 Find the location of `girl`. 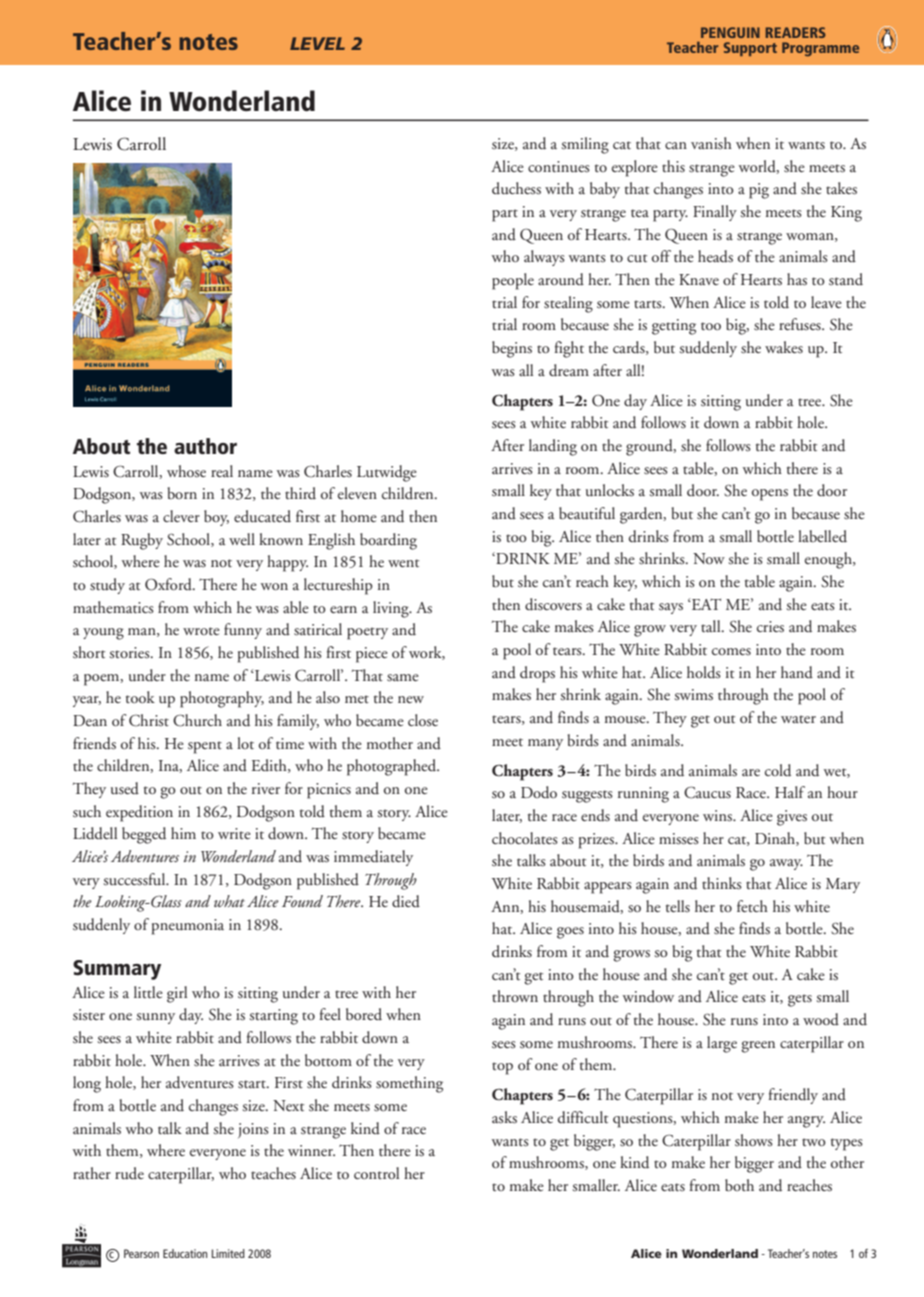

girl is located at coordinates (177, 994).
